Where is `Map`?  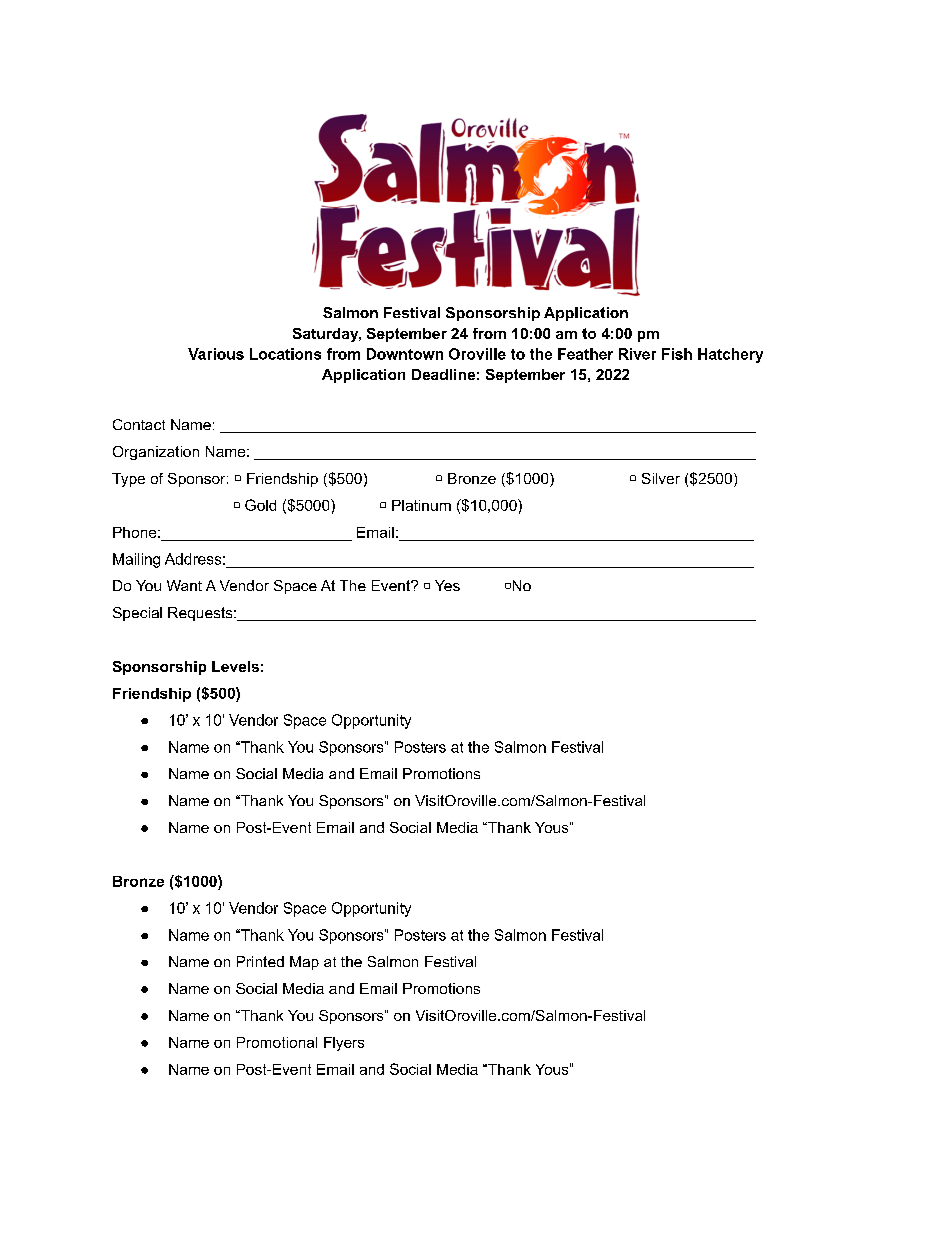 Map is located at coordinates (304, 963).
